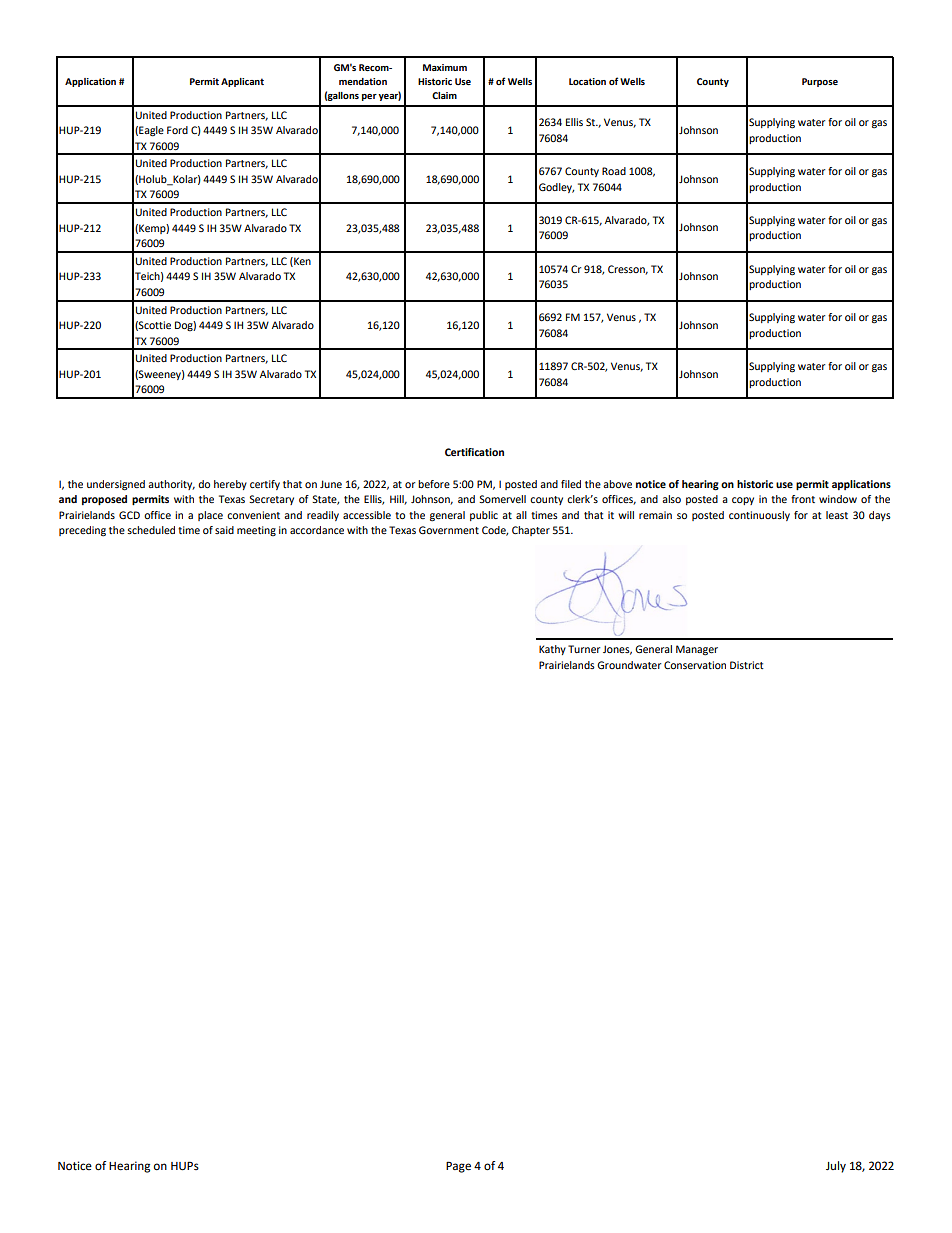 This screenshot has width=952, height=1233. Describe the element at coordinates (177, 130) in the screenshot. I see `Ford` at that location.
